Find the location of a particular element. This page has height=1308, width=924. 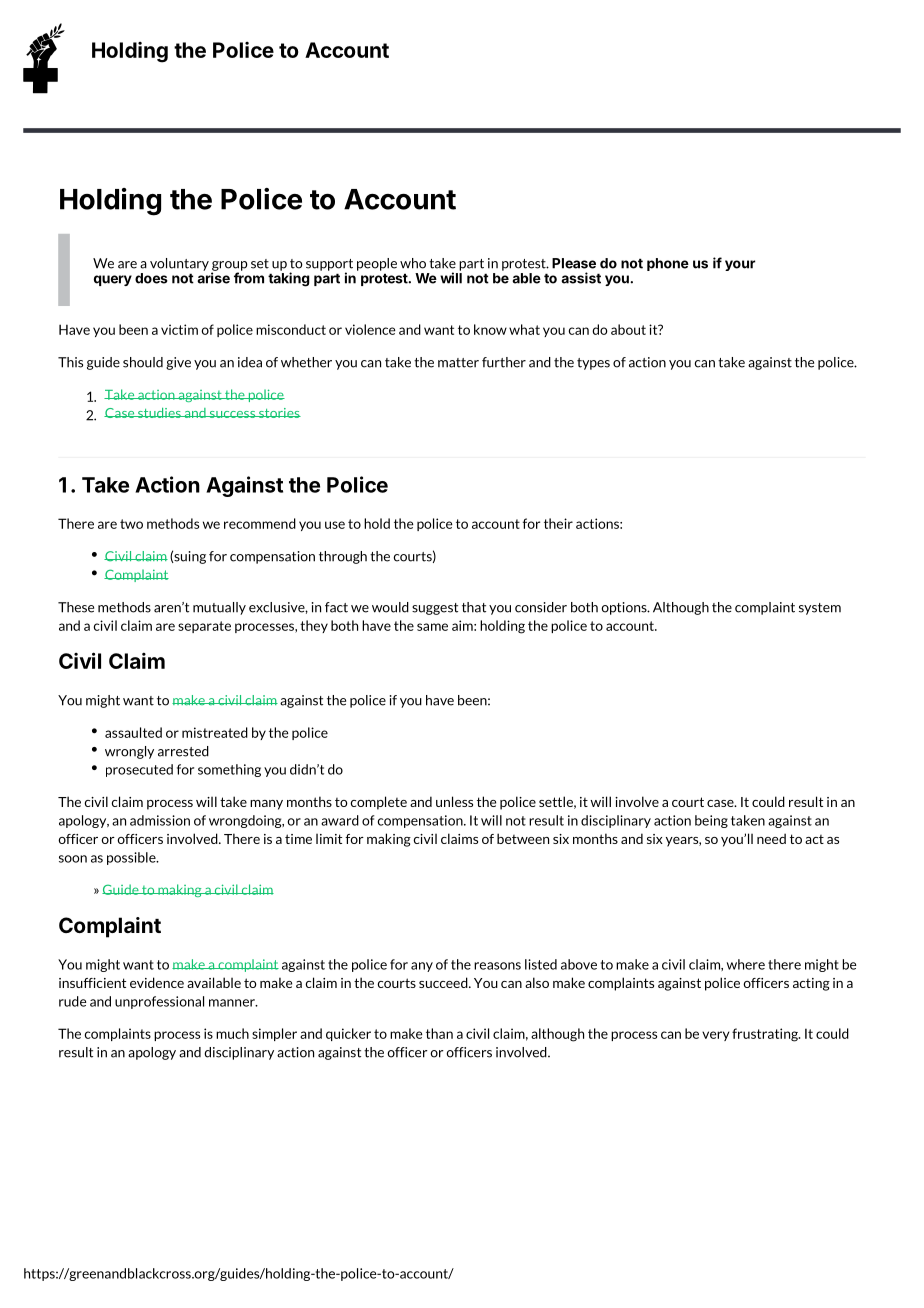

being is located at coordinates (711, 821).
